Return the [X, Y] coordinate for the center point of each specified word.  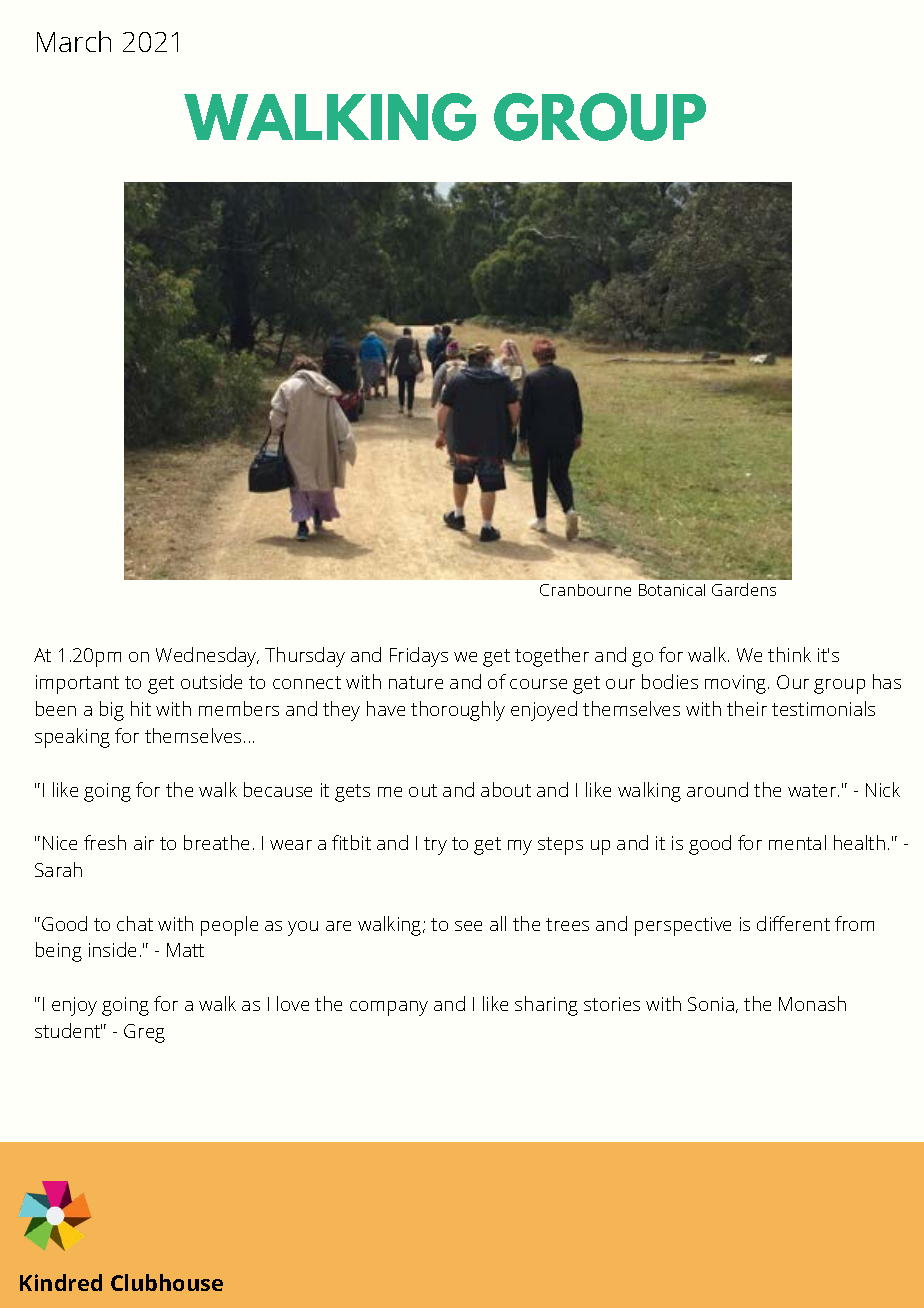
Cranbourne [585, 590]
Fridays [419, 657]
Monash [812, 1003]
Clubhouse [167, 1282]
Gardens [744, 589]
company [389, 1008]
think [789, 654]
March [74, 41]
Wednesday [207, 657]
